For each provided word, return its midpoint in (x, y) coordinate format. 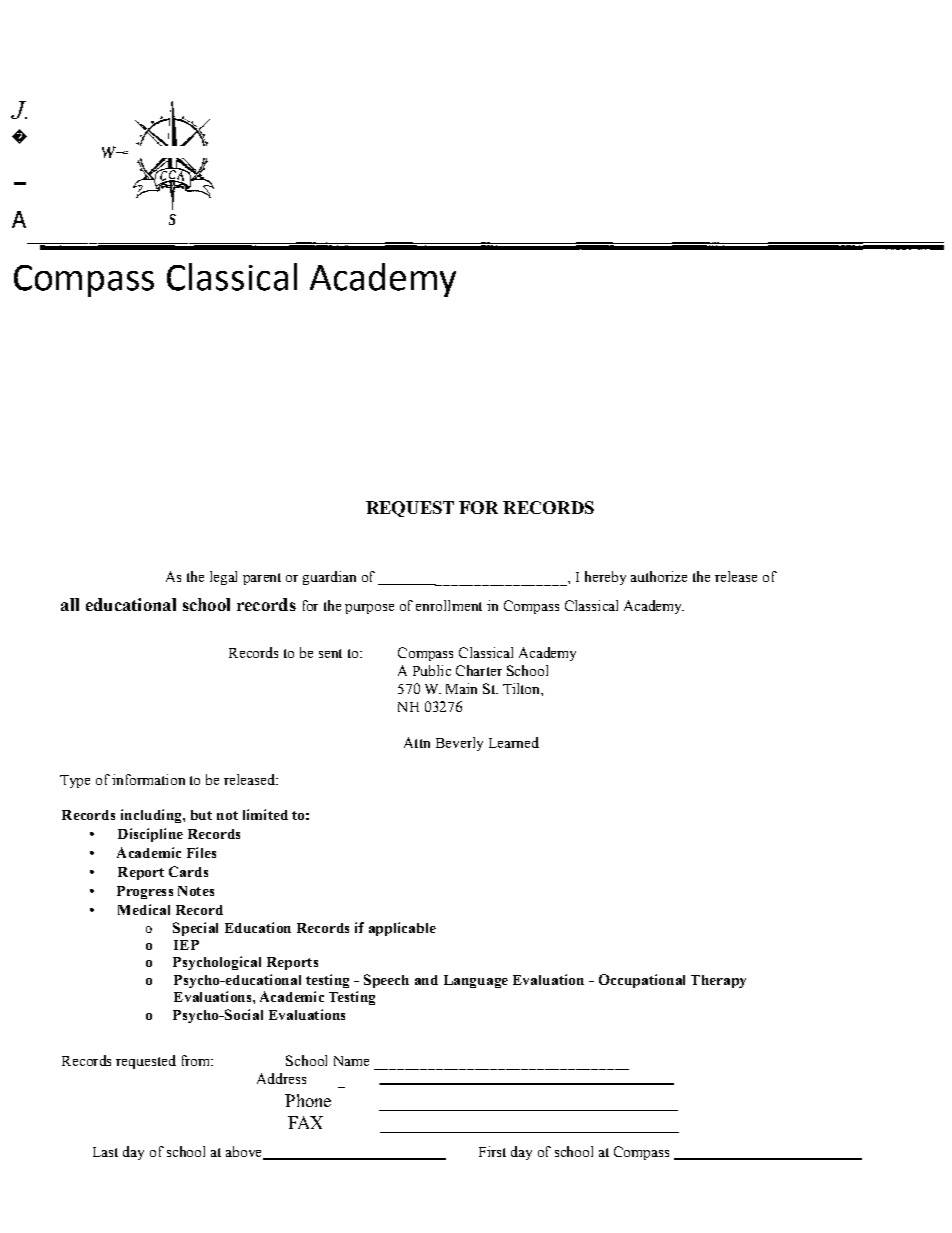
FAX (305, 1122)
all (70, 604)
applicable (402, 929)
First (492, 1151)
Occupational (642, 981)
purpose (369, 609)
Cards (188, 871)
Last (105, 1152)
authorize (659, 576)
